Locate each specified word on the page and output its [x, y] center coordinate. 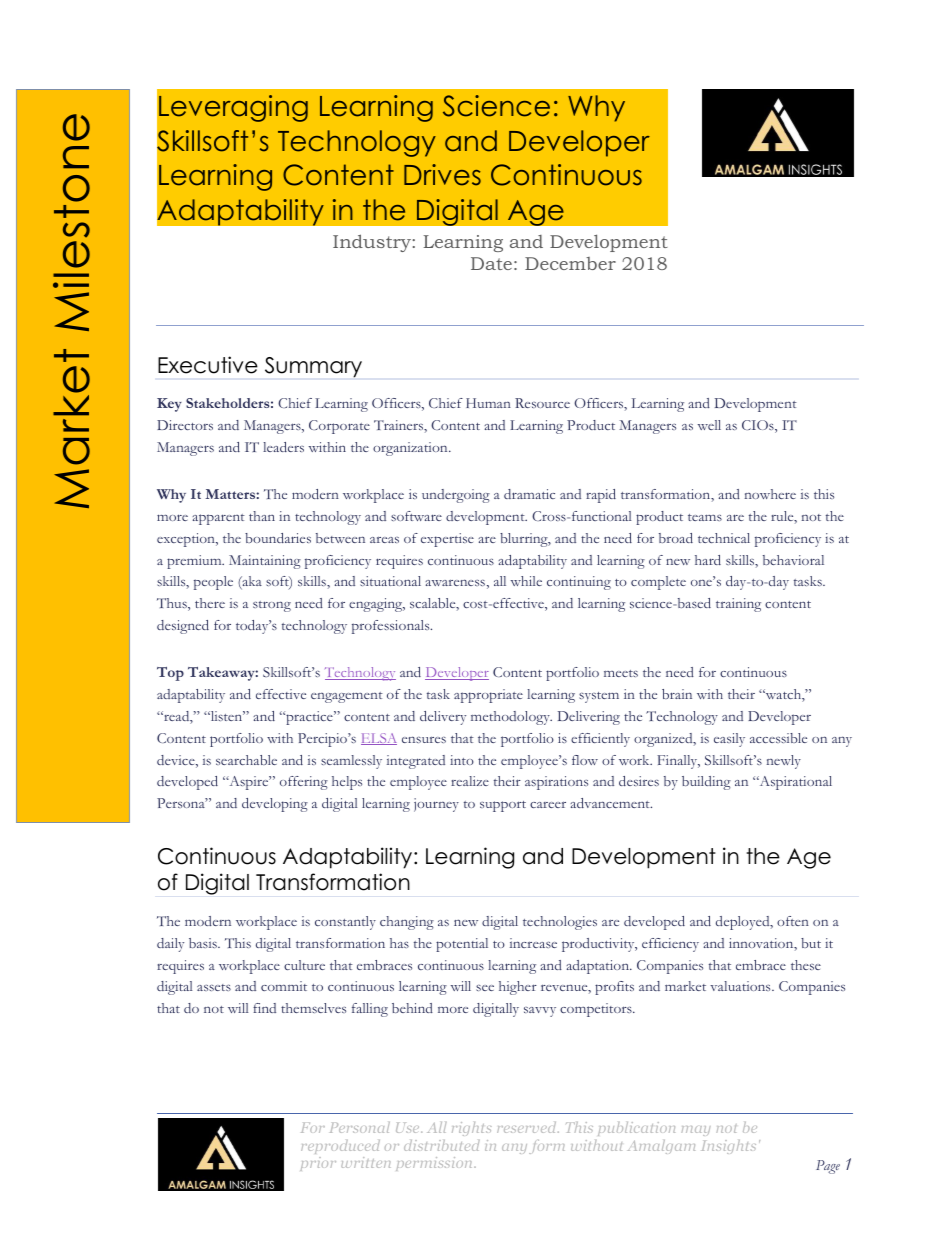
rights [472, 1129]
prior [318, 1164]
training [738, 605]
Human [488, 403]
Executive [208, 365]
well [709, 425]
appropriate [488, 696]
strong [272, 606]
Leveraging [233, 108]
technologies [560, 923]
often [793, 921]
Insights [729, 1147]
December [570, 263]
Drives [442, 175]
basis [204, 943]
